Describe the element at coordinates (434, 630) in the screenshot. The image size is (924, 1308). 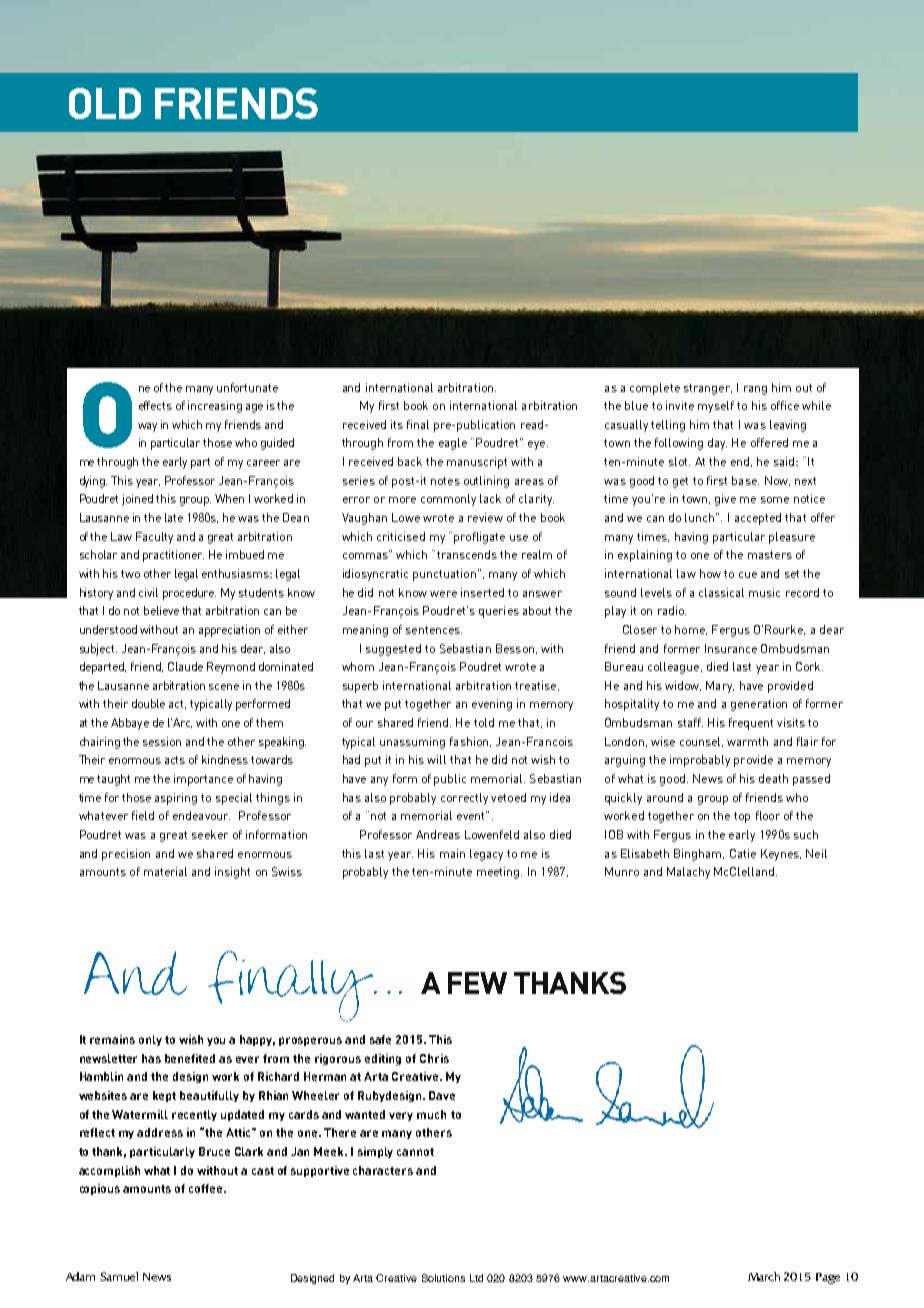
I see `sentences` at that location.
